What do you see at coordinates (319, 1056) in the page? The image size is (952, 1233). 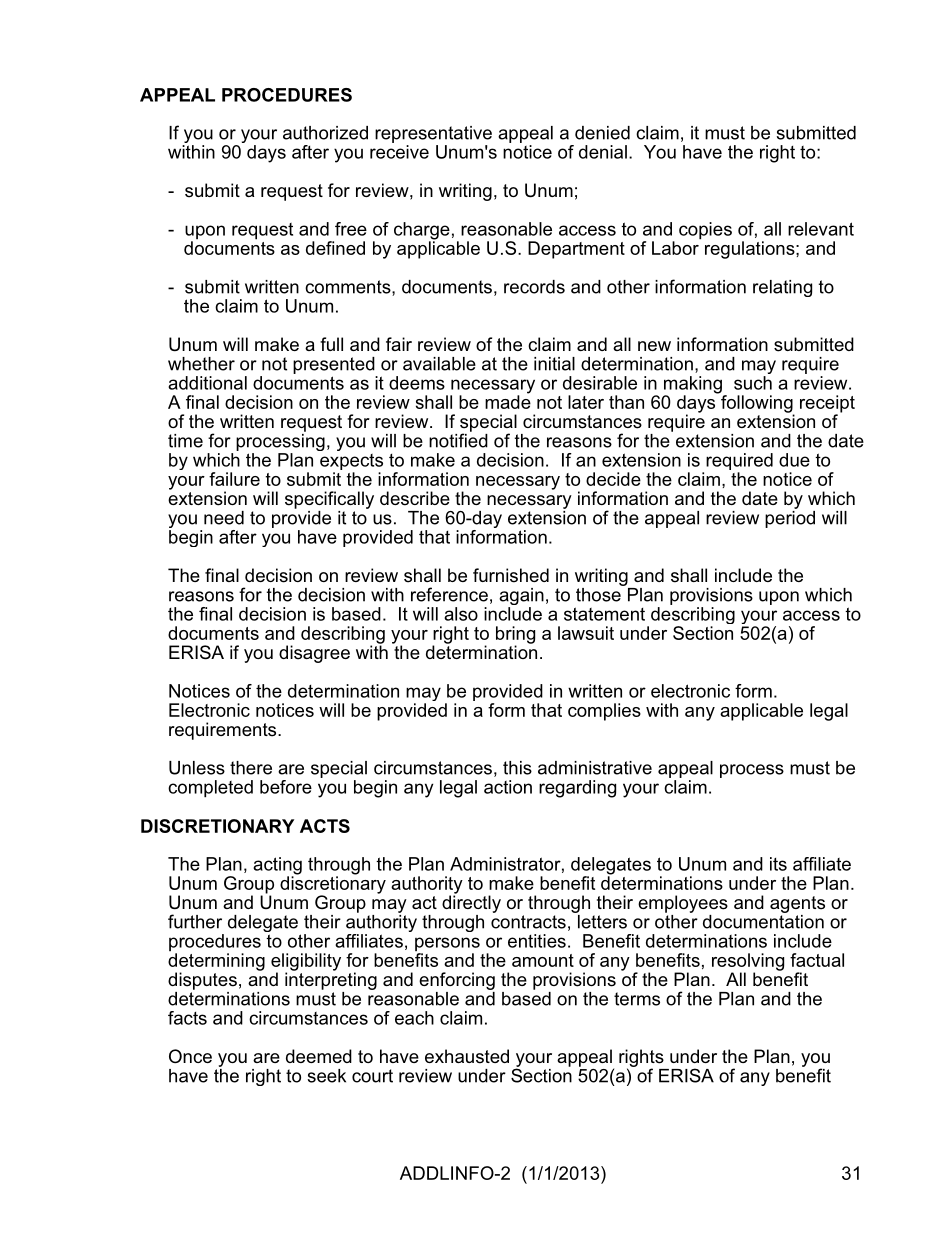 I see `deemed` at bounding box center [319, 1056].
